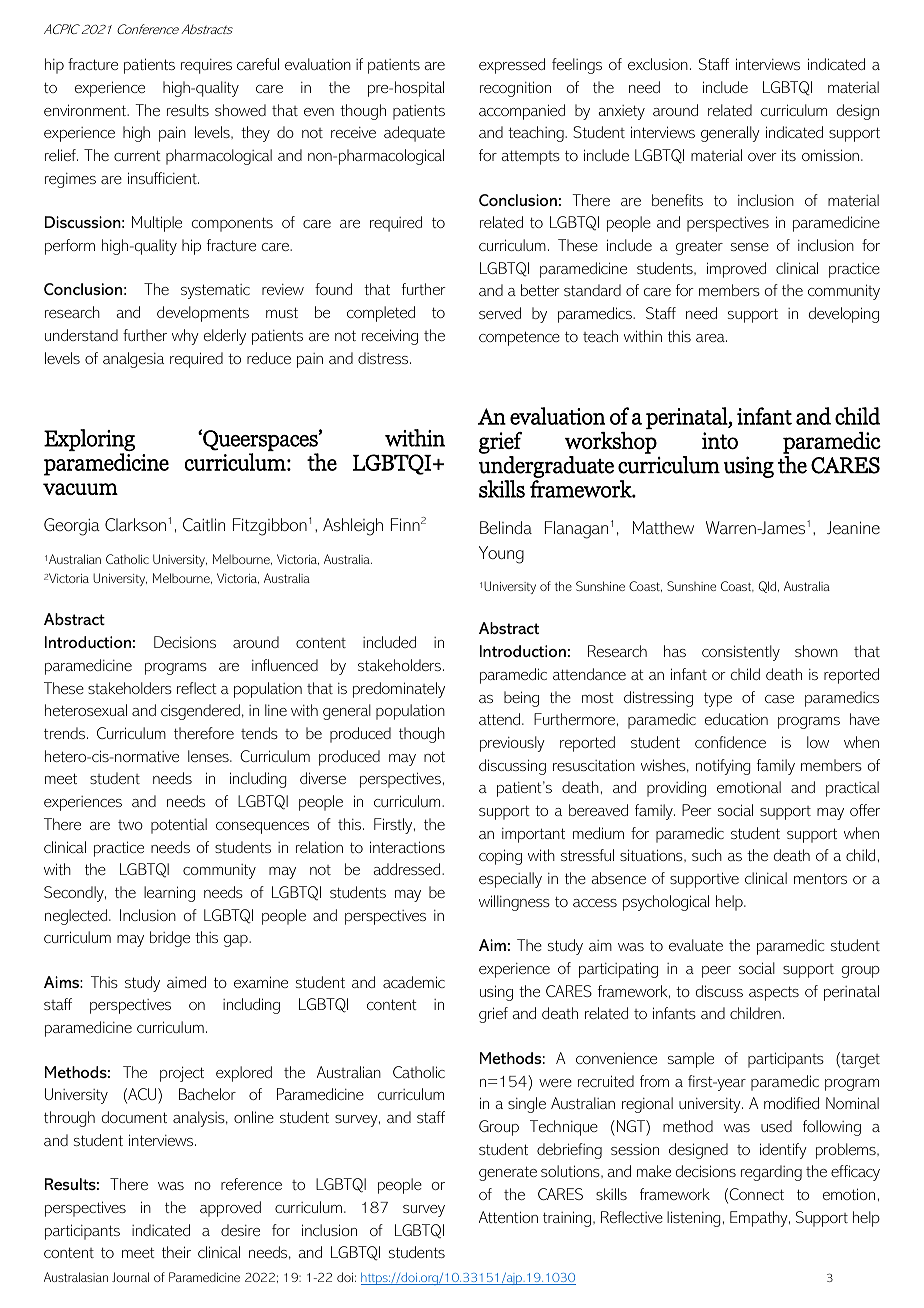  What do you see at coordinates (711, 338) in the screenshot?
I see `area` at bounding box center [711, 338].
